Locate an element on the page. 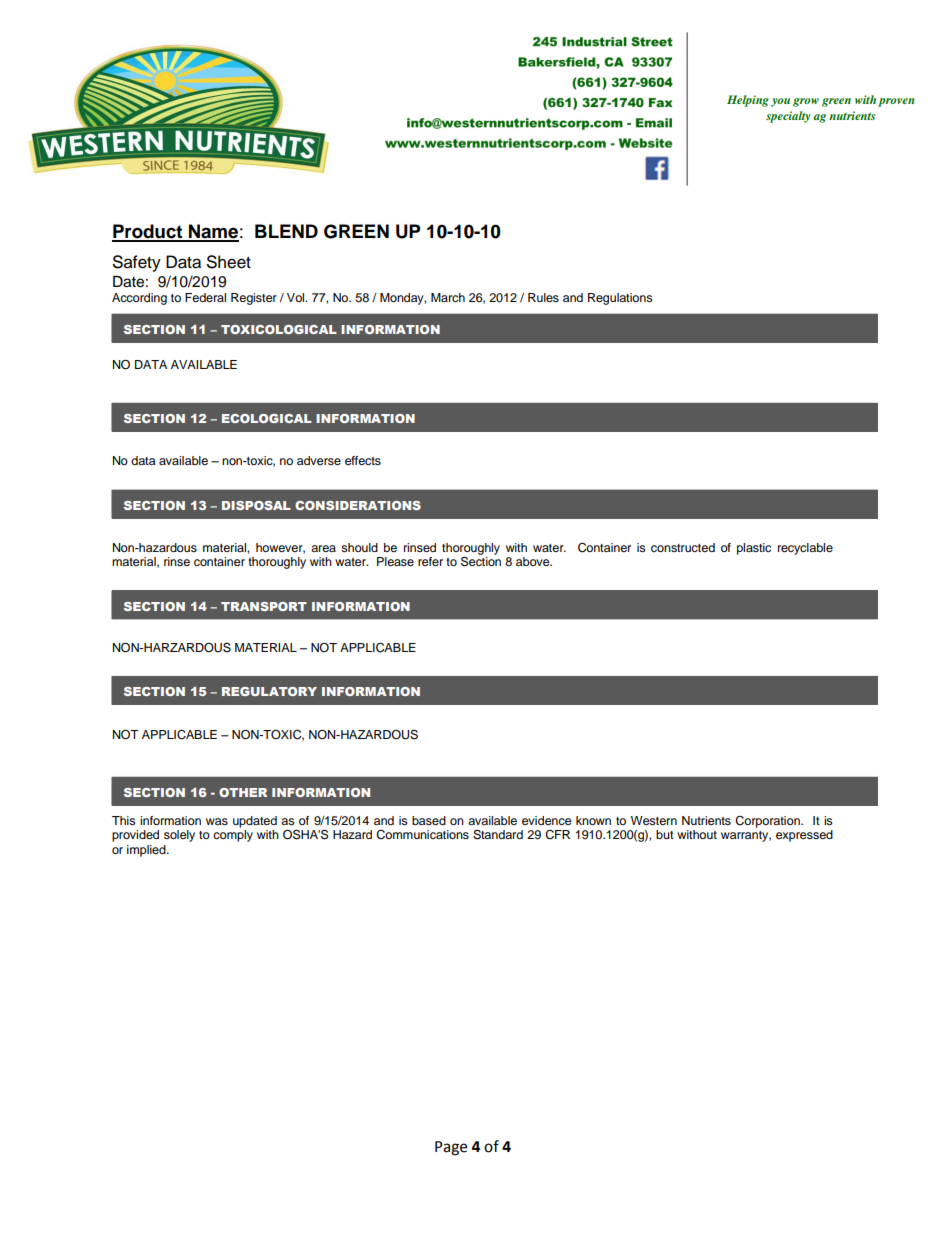 This document has height=1233, width=952. specialty is located at coordinates (788, 117).
